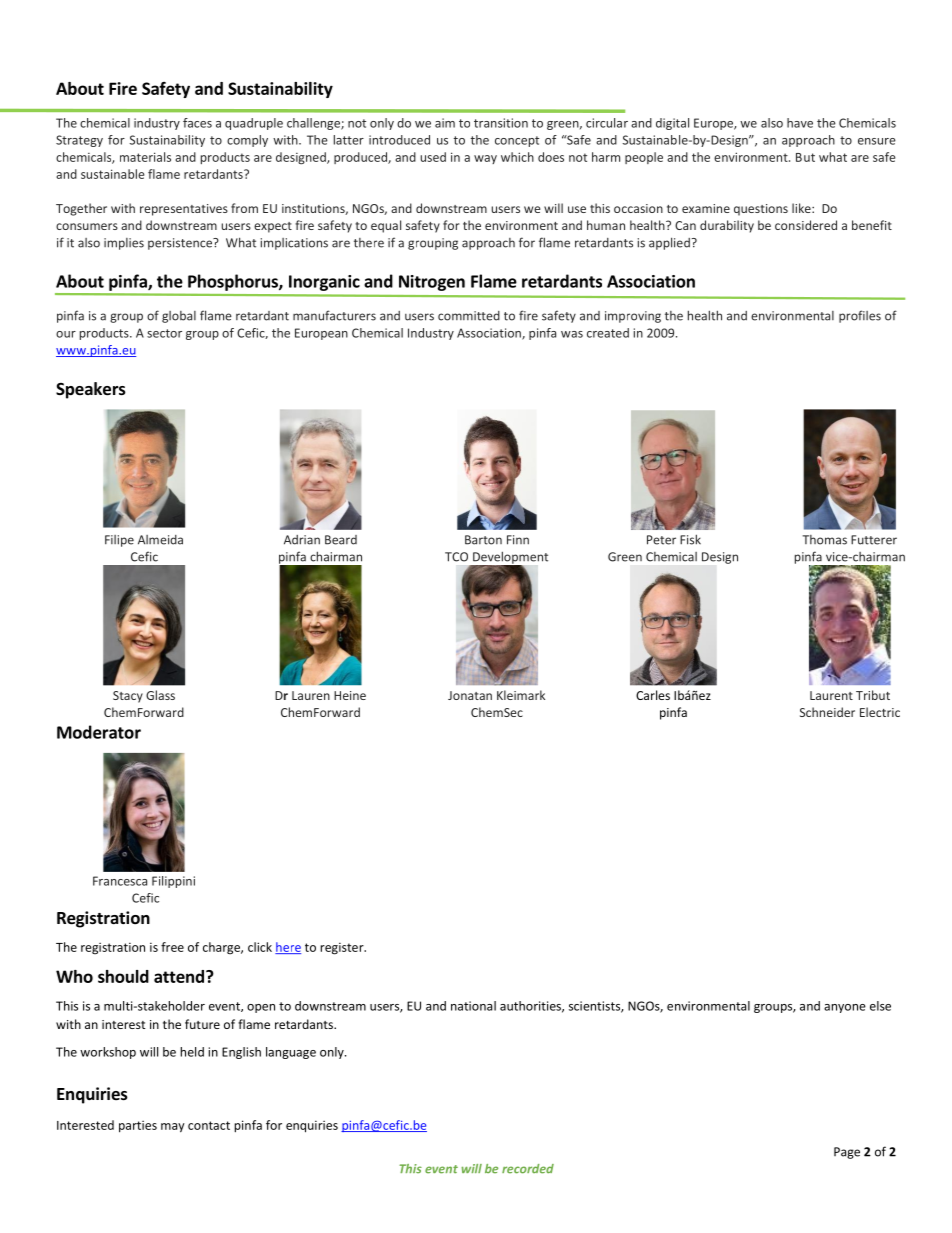 This document has height=1233, width=952. Describe the element at coordinates (456, 557) in the document. I see `TCO` at that location.
